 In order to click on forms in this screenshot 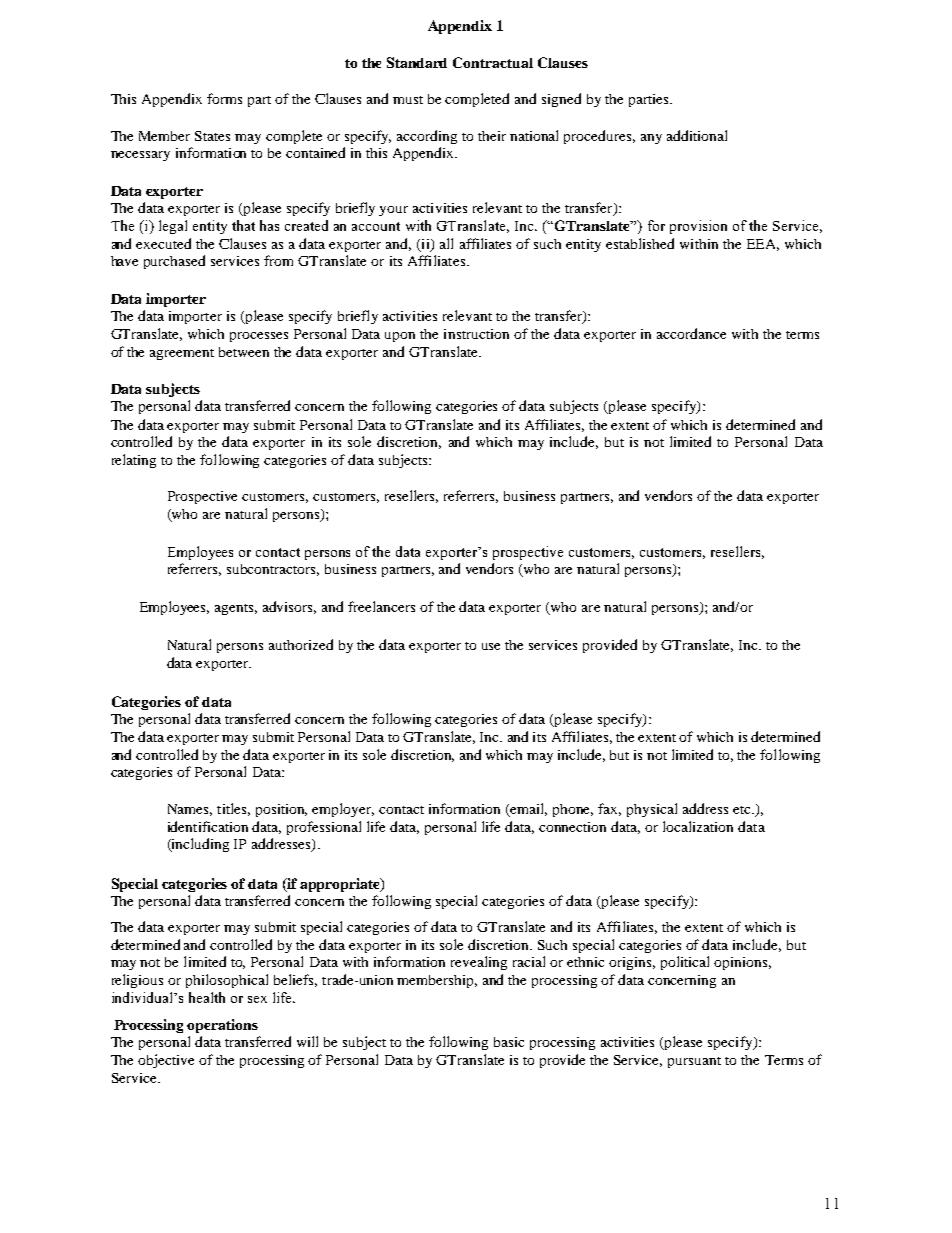, I will do `click(224, 98)`.
